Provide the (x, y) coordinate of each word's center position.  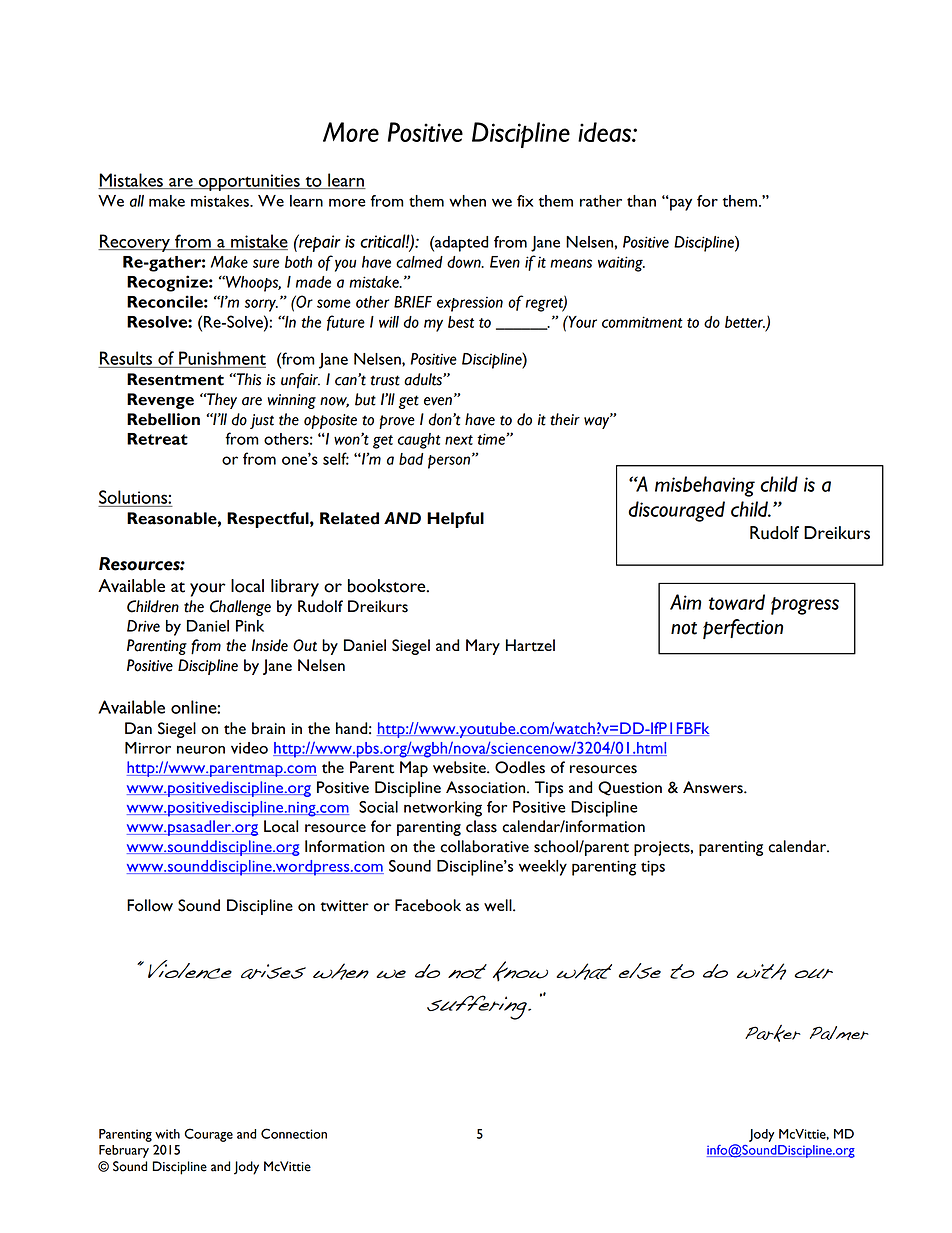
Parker (773, 1033)
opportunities (249, 182)
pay (680, 204)
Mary (483, 647)
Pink (250, 626)
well (499, 905)
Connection (294, 1133)
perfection (743, 629)
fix (525, 201)
